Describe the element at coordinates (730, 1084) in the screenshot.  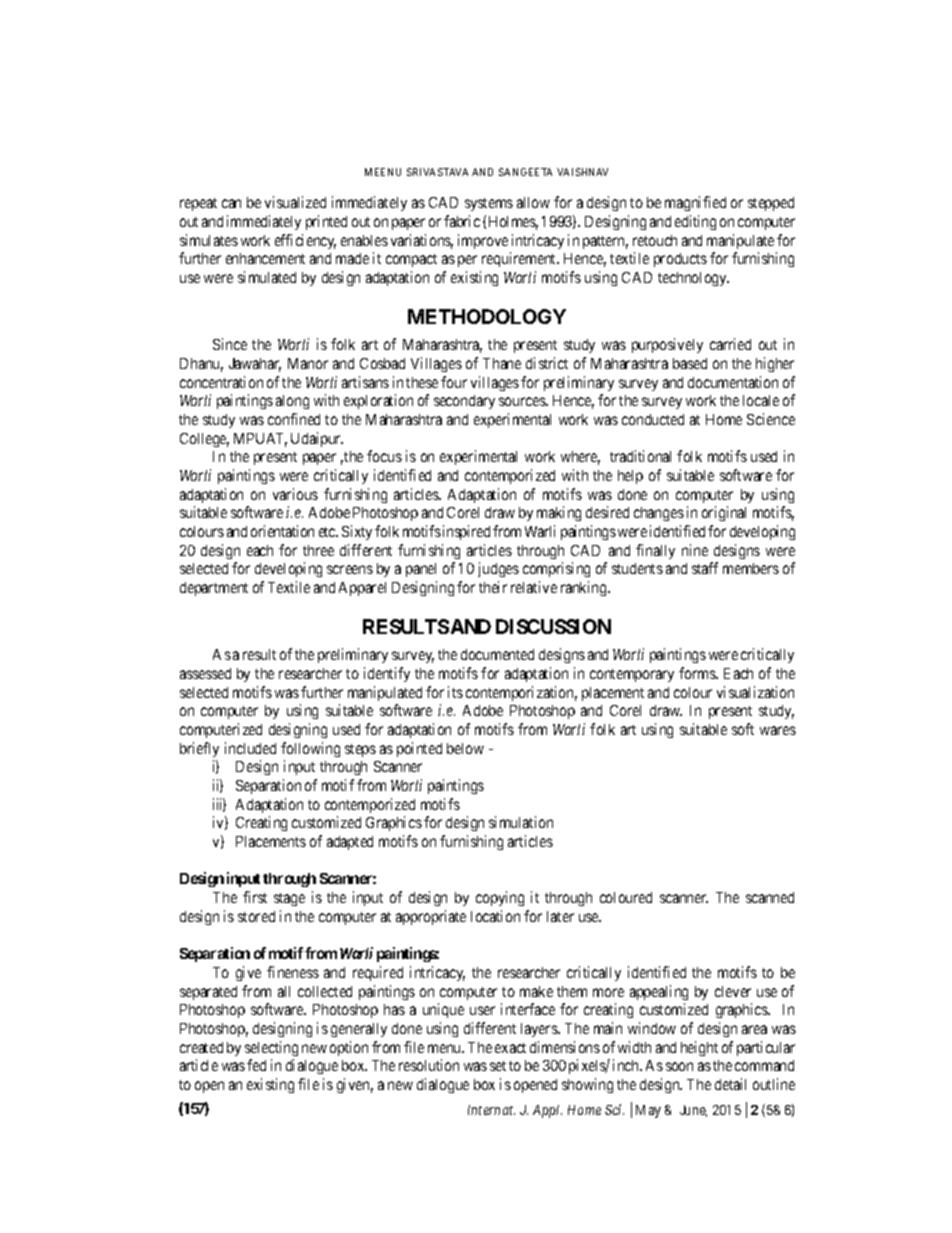
I see `detail` at that location.
